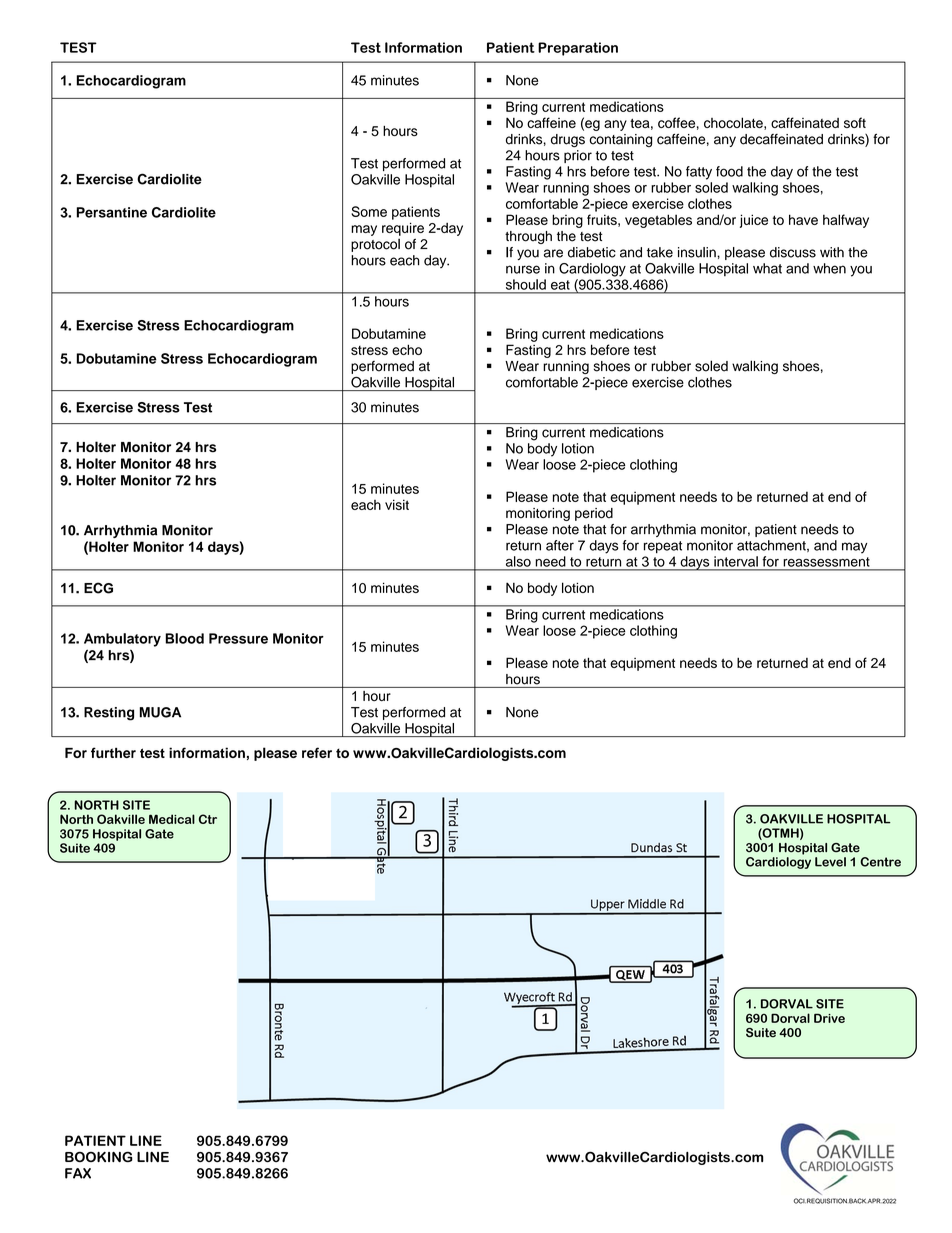 The height and width of the screenshot is (1233, 952). I want to click on Medical, so click(172, 819).
